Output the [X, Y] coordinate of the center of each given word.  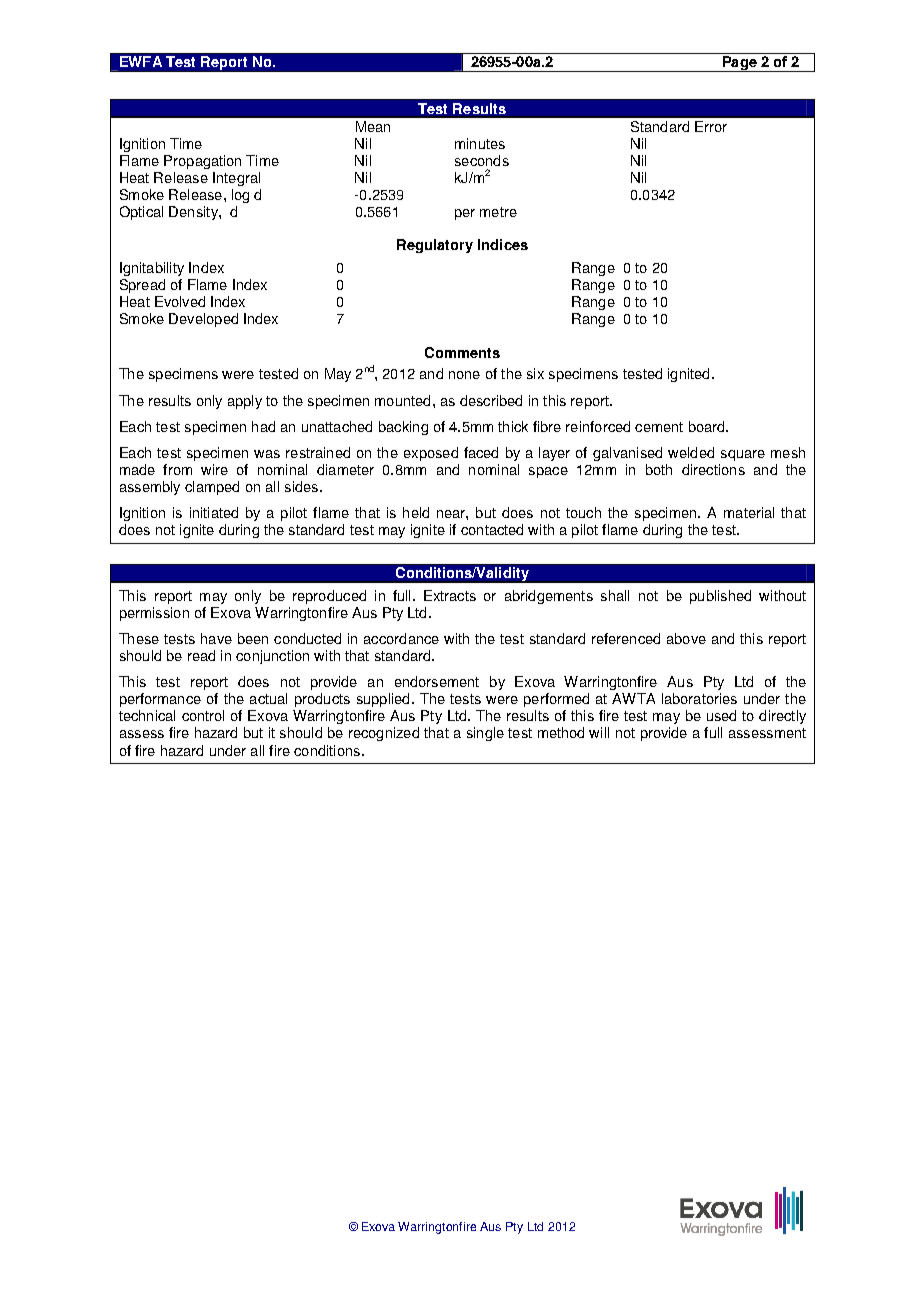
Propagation [202, 162]
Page [739, 64]
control [203, 715]
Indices [503, 244]
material [749, 512]
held [416, 512]
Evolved [180, 301]
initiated [214, 512]
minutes [480, 143]
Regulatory [435, 246]
